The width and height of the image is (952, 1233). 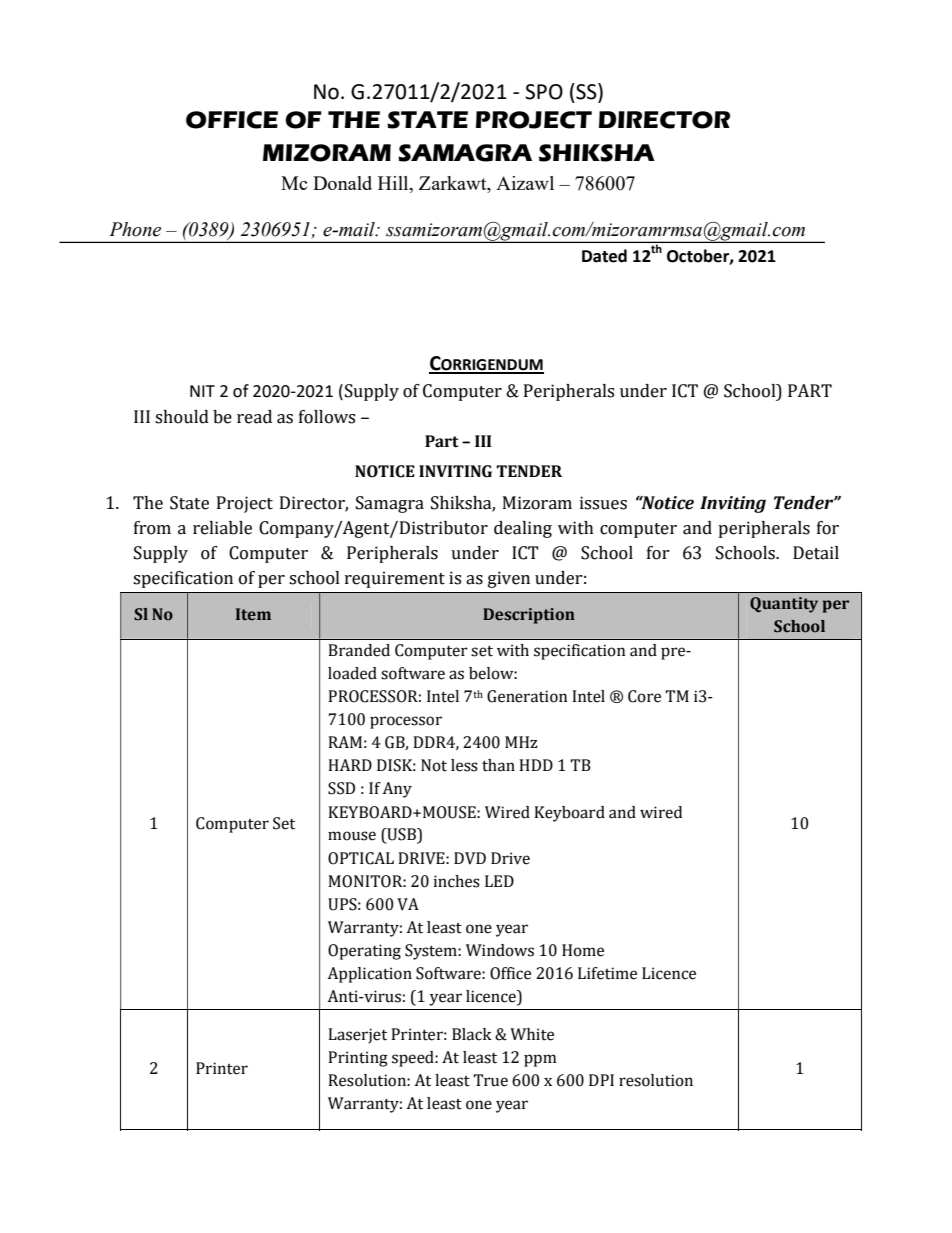 I want to click on Donald, so click(x=342, y=183).
